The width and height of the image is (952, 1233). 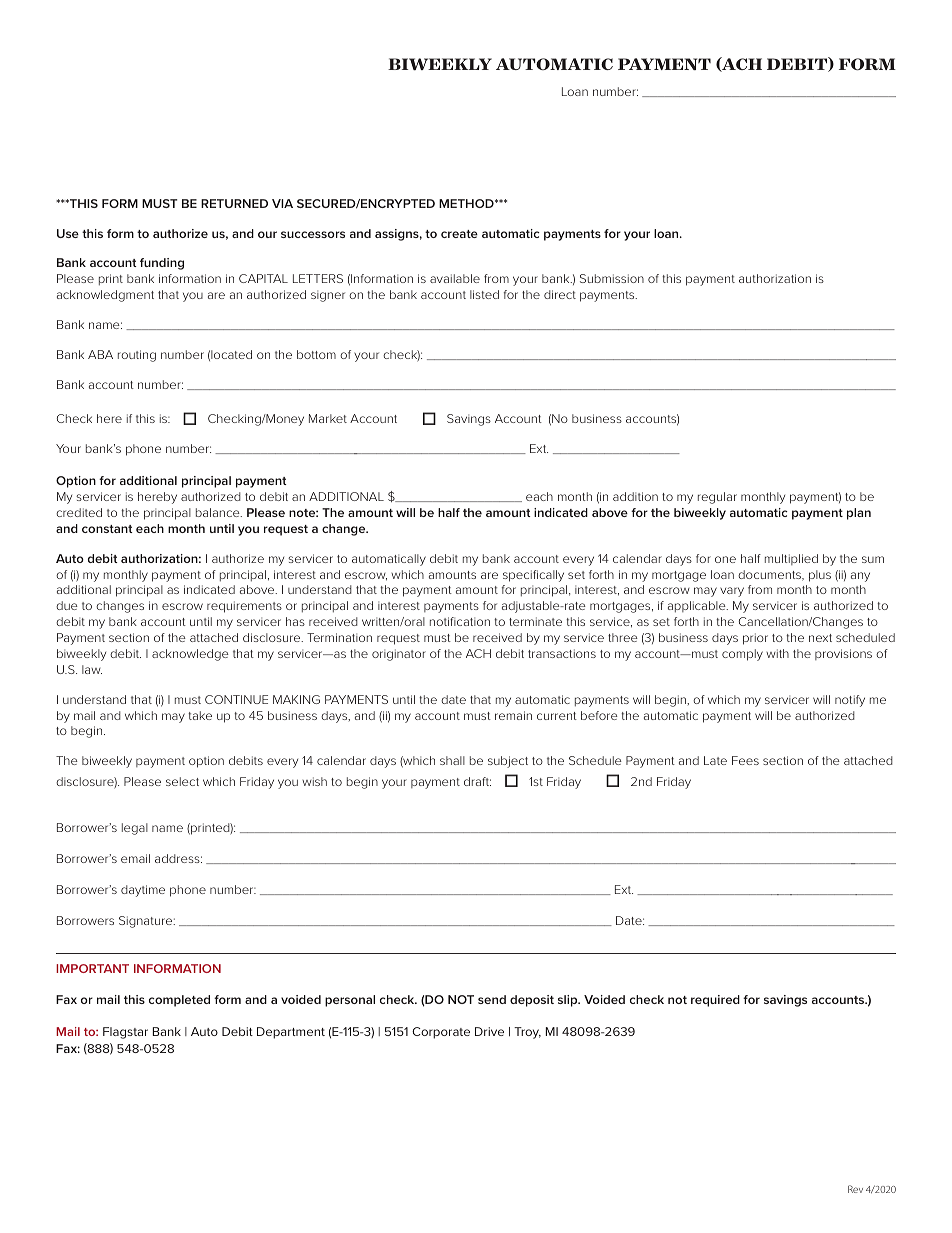 I want to click on Department, so click(x=291, y=1033).
